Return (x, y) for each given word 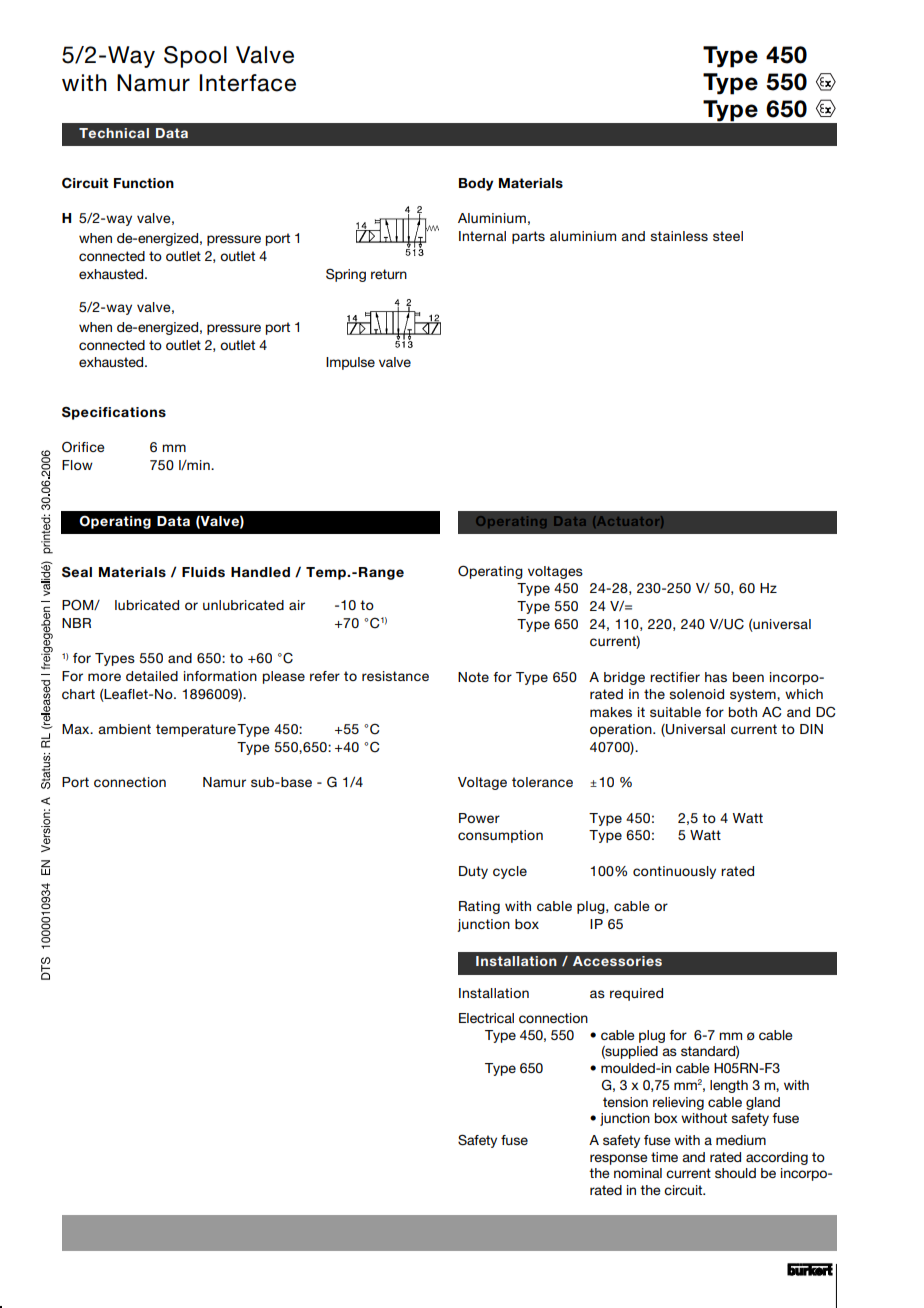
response (619, 1159)
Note (473, 677)
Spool (195, 57)
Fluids (203, 572)
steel (728, 236)
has (716, 677)
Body (476, 184)
